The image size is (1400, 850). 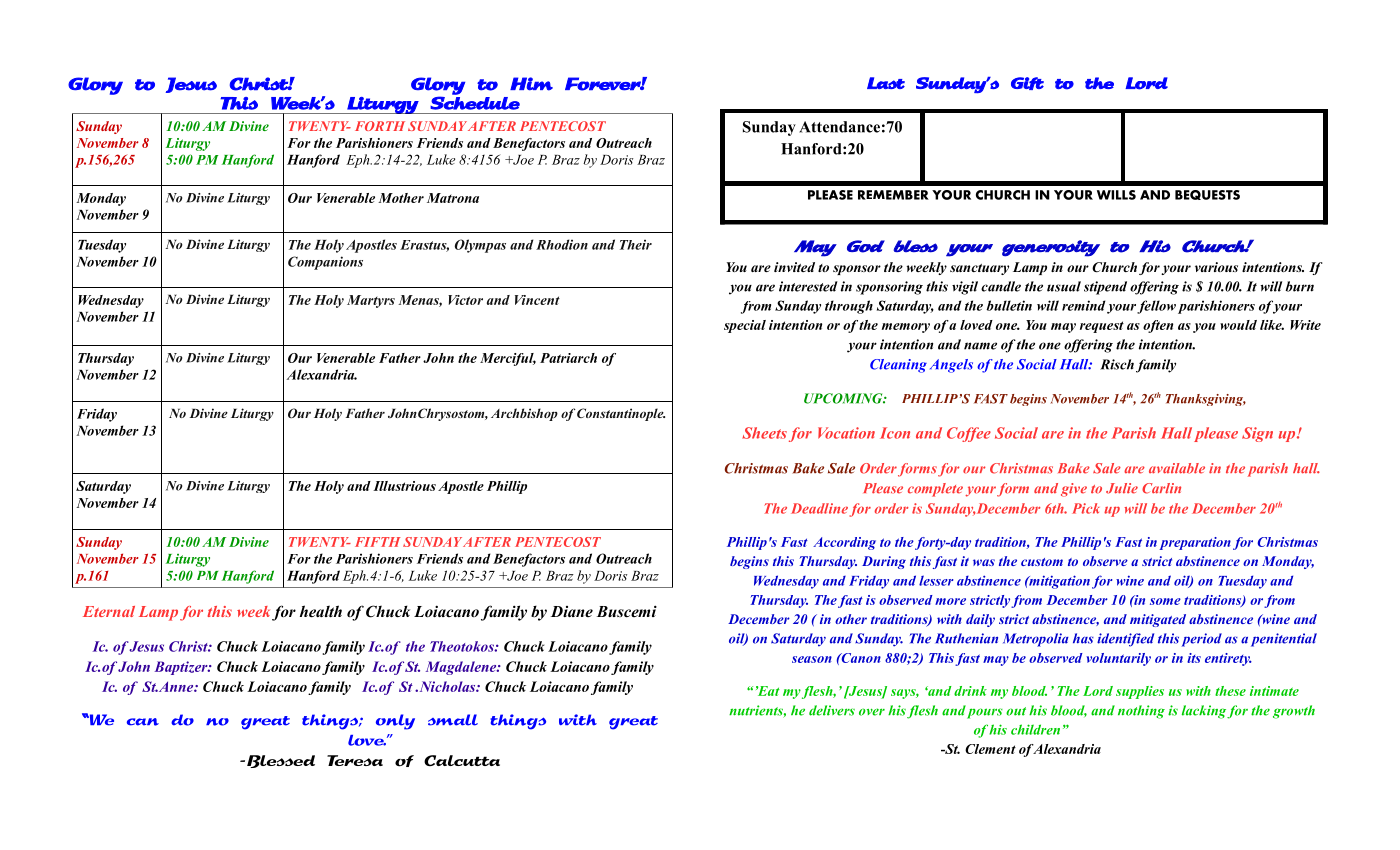 What do you see at coordinates (886, 83) in the screenshot?
I see `Last` at bounding box center [886, 83].
